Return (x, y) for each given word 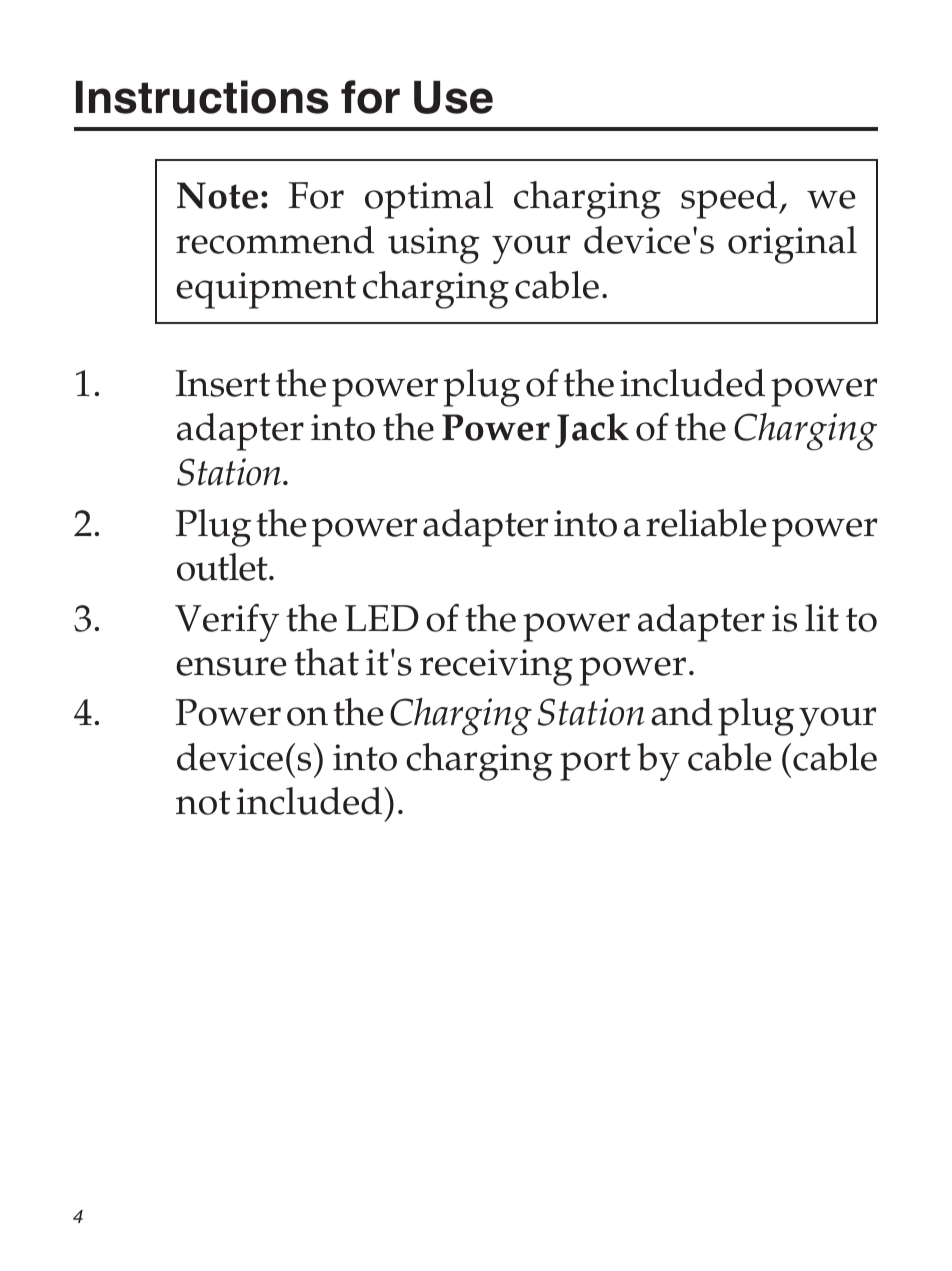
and (682, 712)
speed (730, 200)
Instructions (202, 97)
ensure (231, 666)
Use (453, 97)
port (595, 764)
